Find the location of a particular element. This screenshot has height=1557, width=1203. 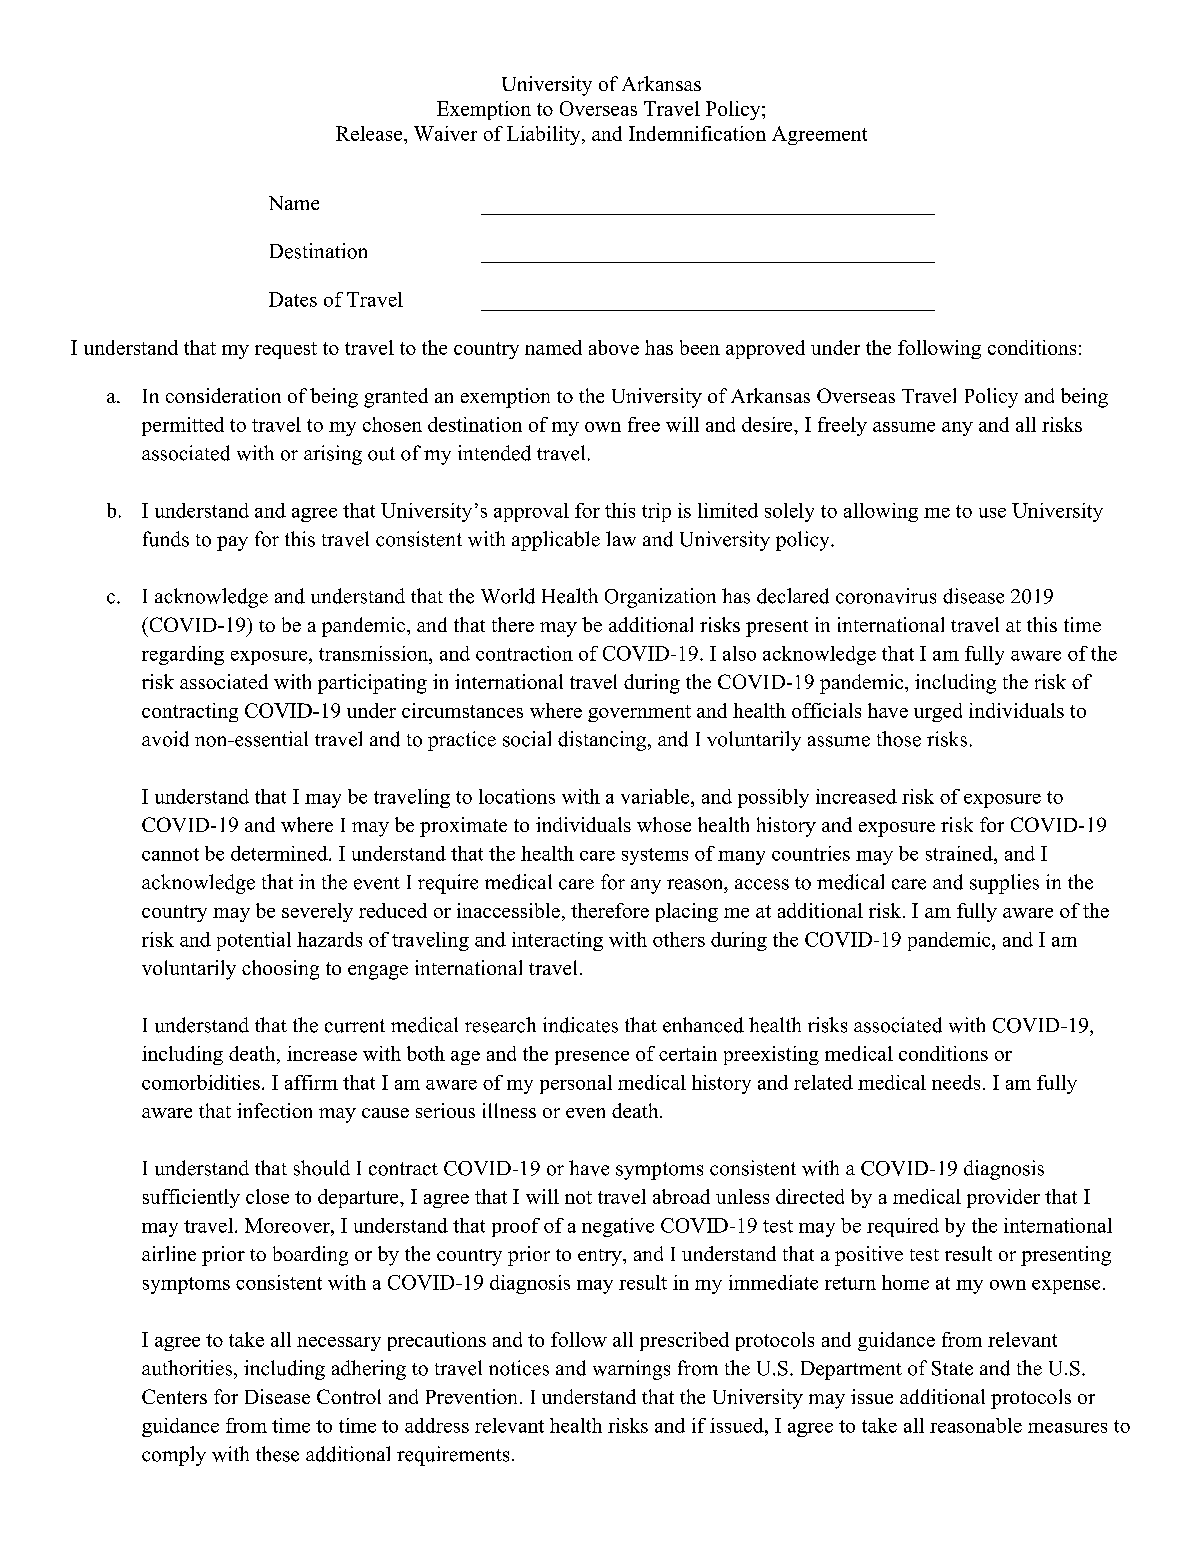

Liability is located at coordinates (545, 135).
